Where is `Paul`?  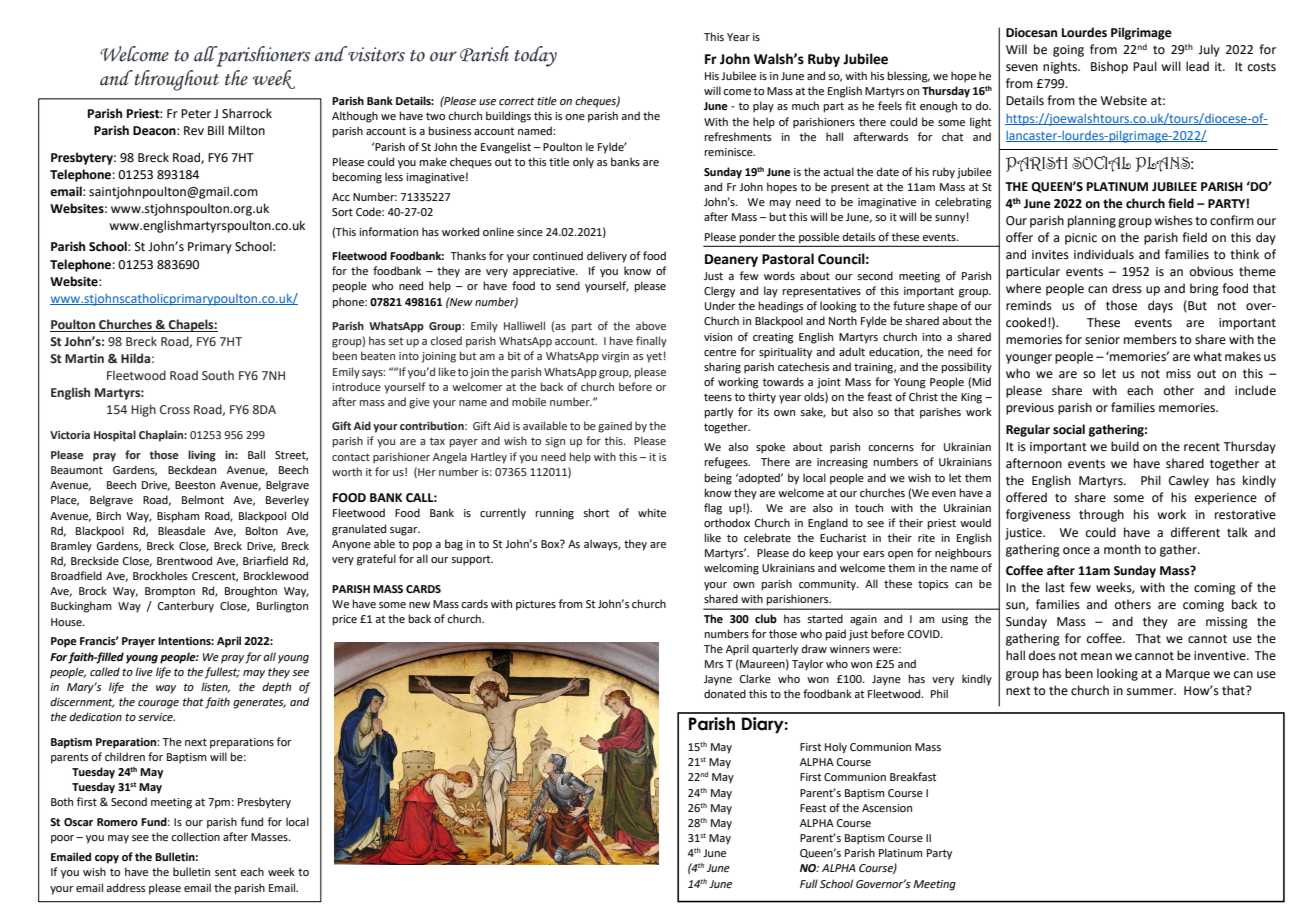
Paul is located at coordinates (1145, 66).
